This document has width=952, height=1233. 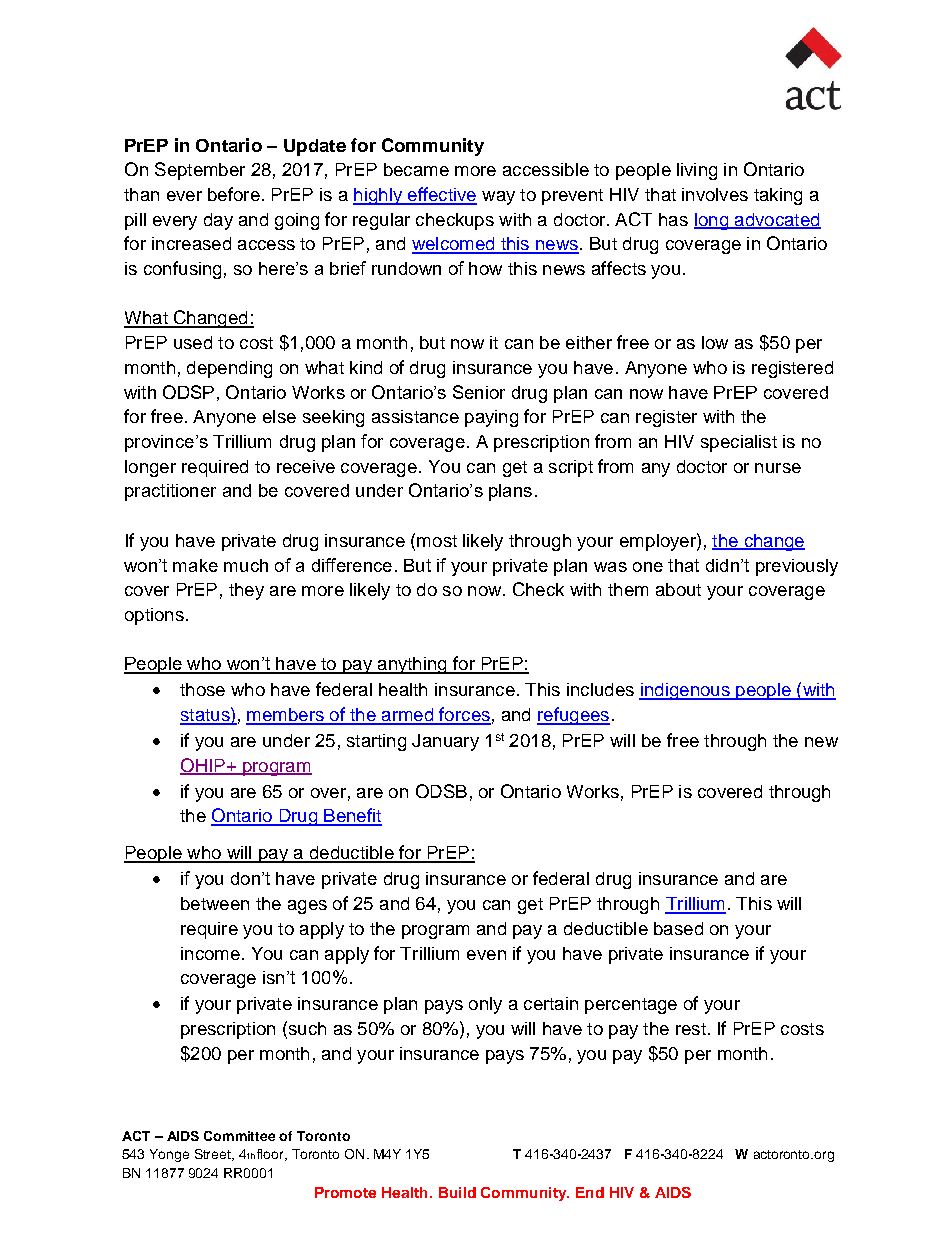 I want to click on Build, so click(x=457, y=1192).
